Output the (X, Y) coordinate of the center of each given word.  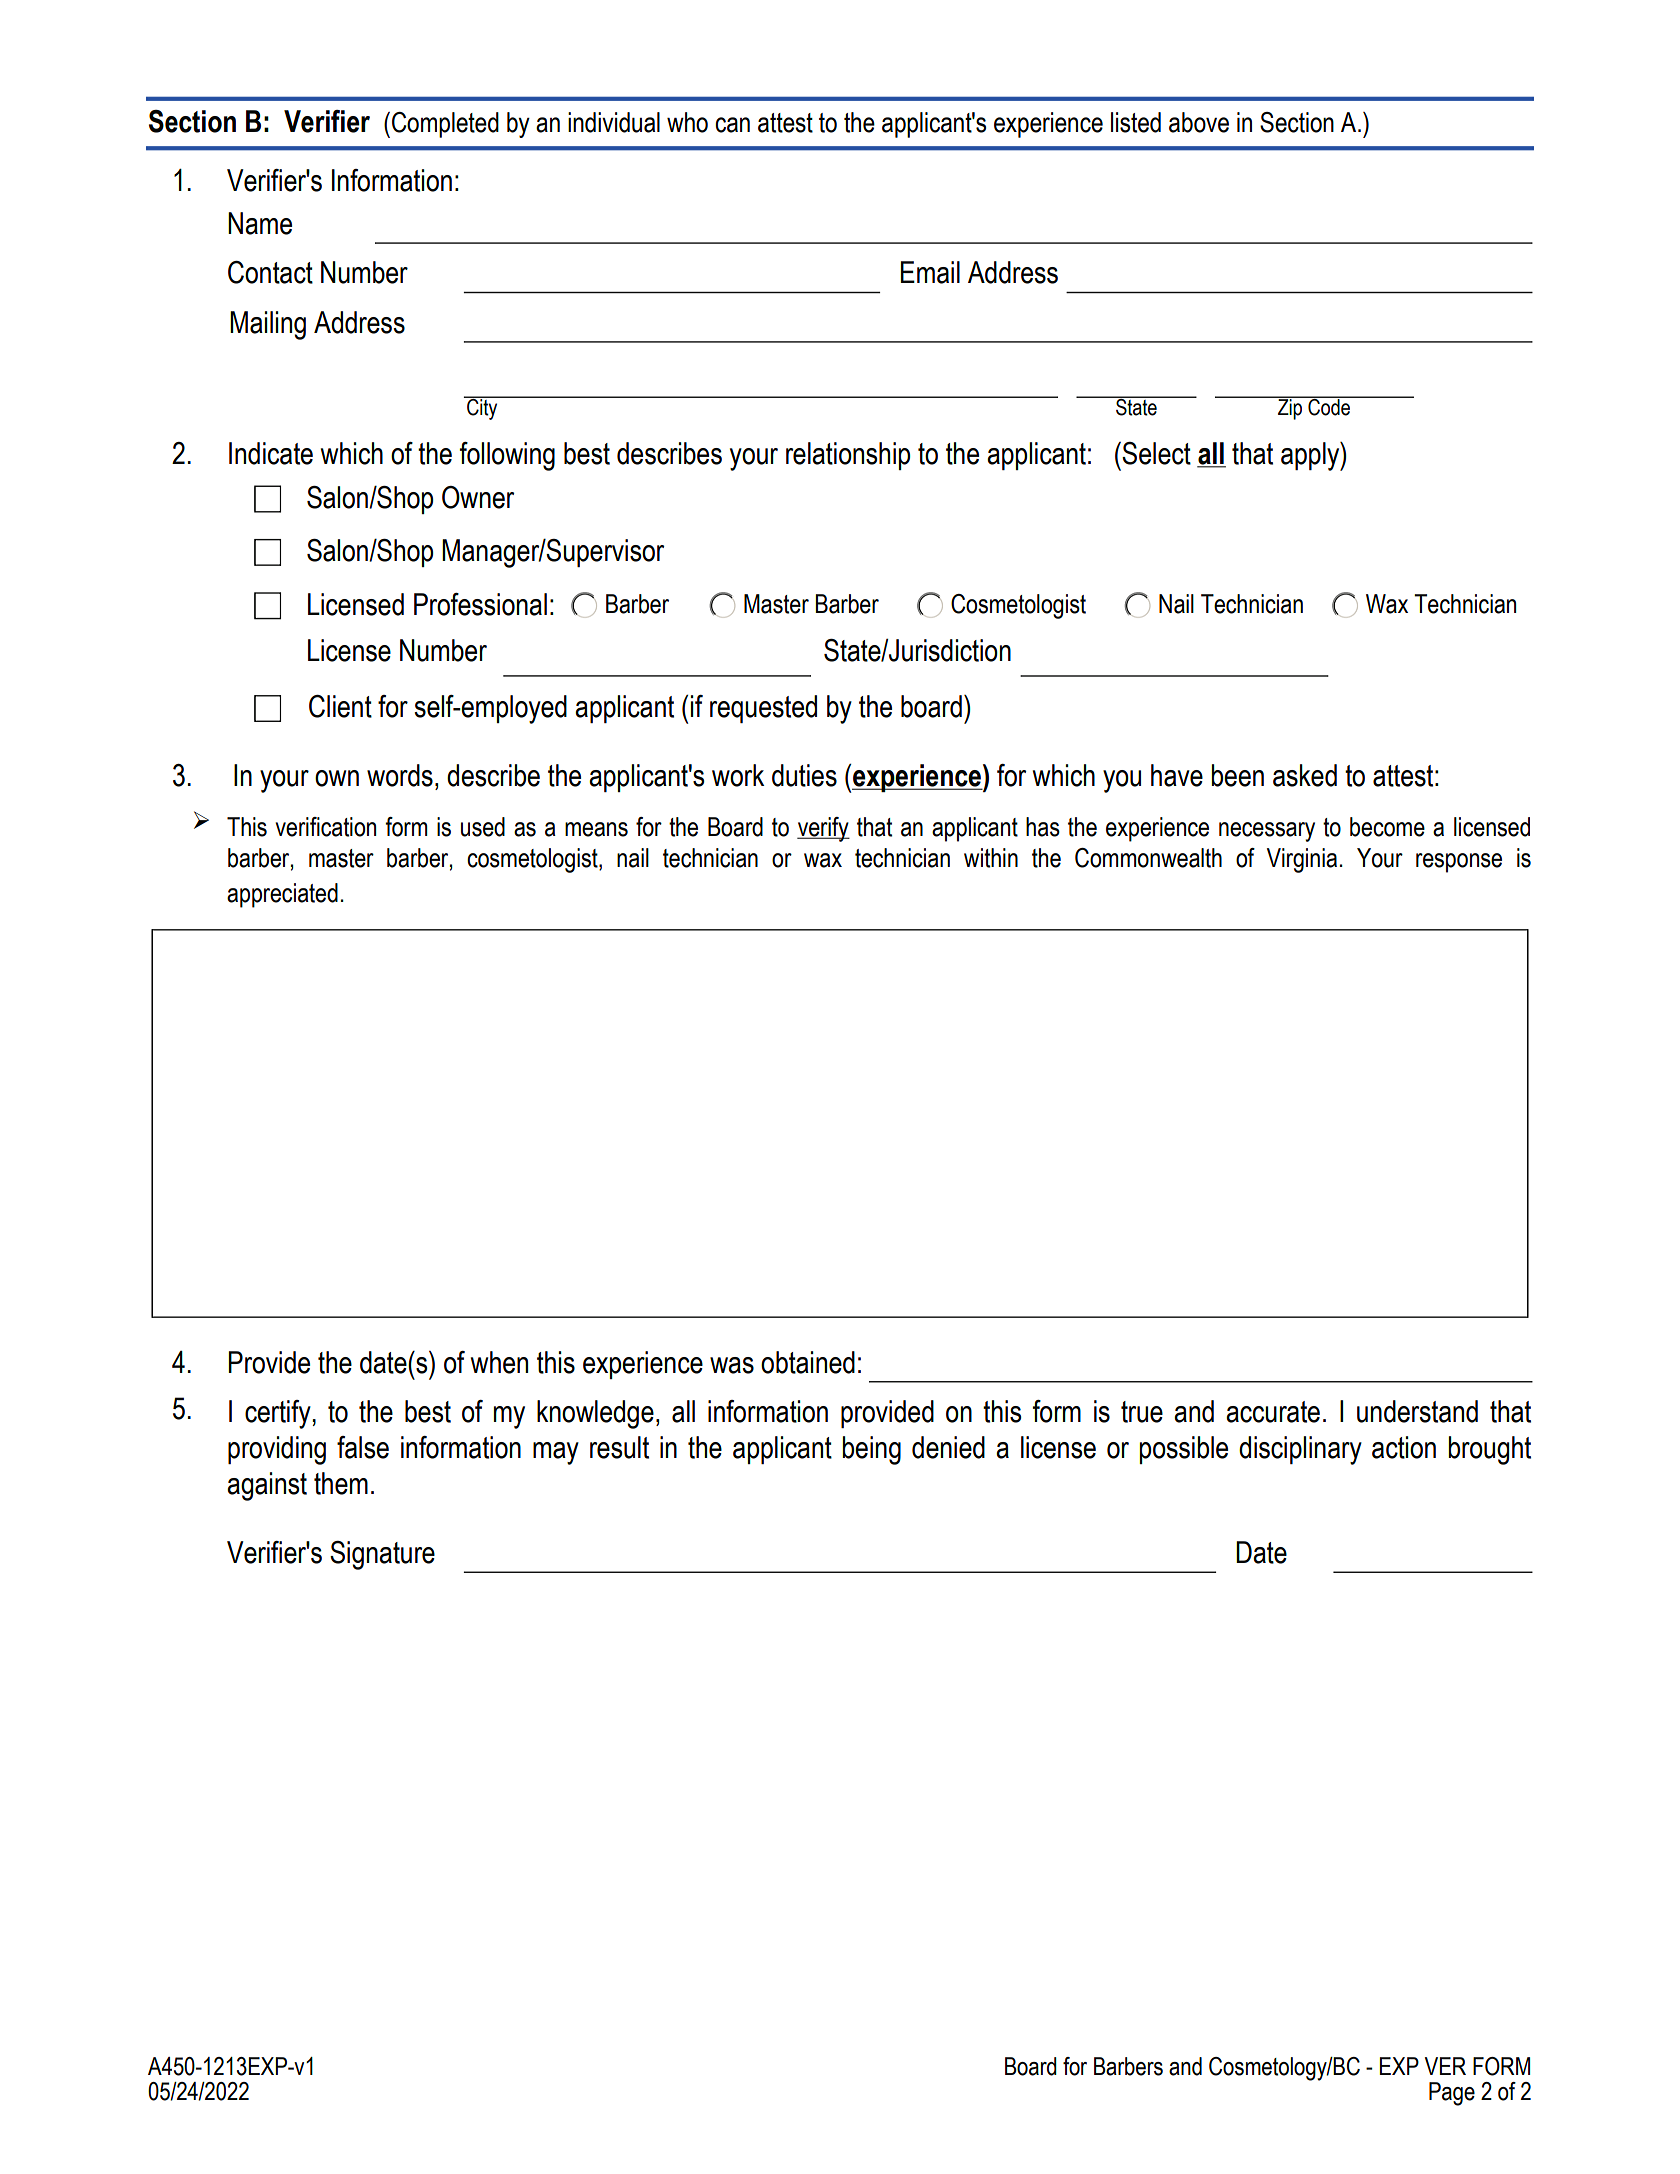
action (1404, 1447)
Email (930, 272)
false (363, 1447)
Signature (382, 1555)
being (871, 1450)
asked (1305, 775)
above (1199, 122)
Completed (445, 125)
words (400, 775)
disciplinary (1300, 1450)
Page (1452, 2094)
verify (823, 829)
